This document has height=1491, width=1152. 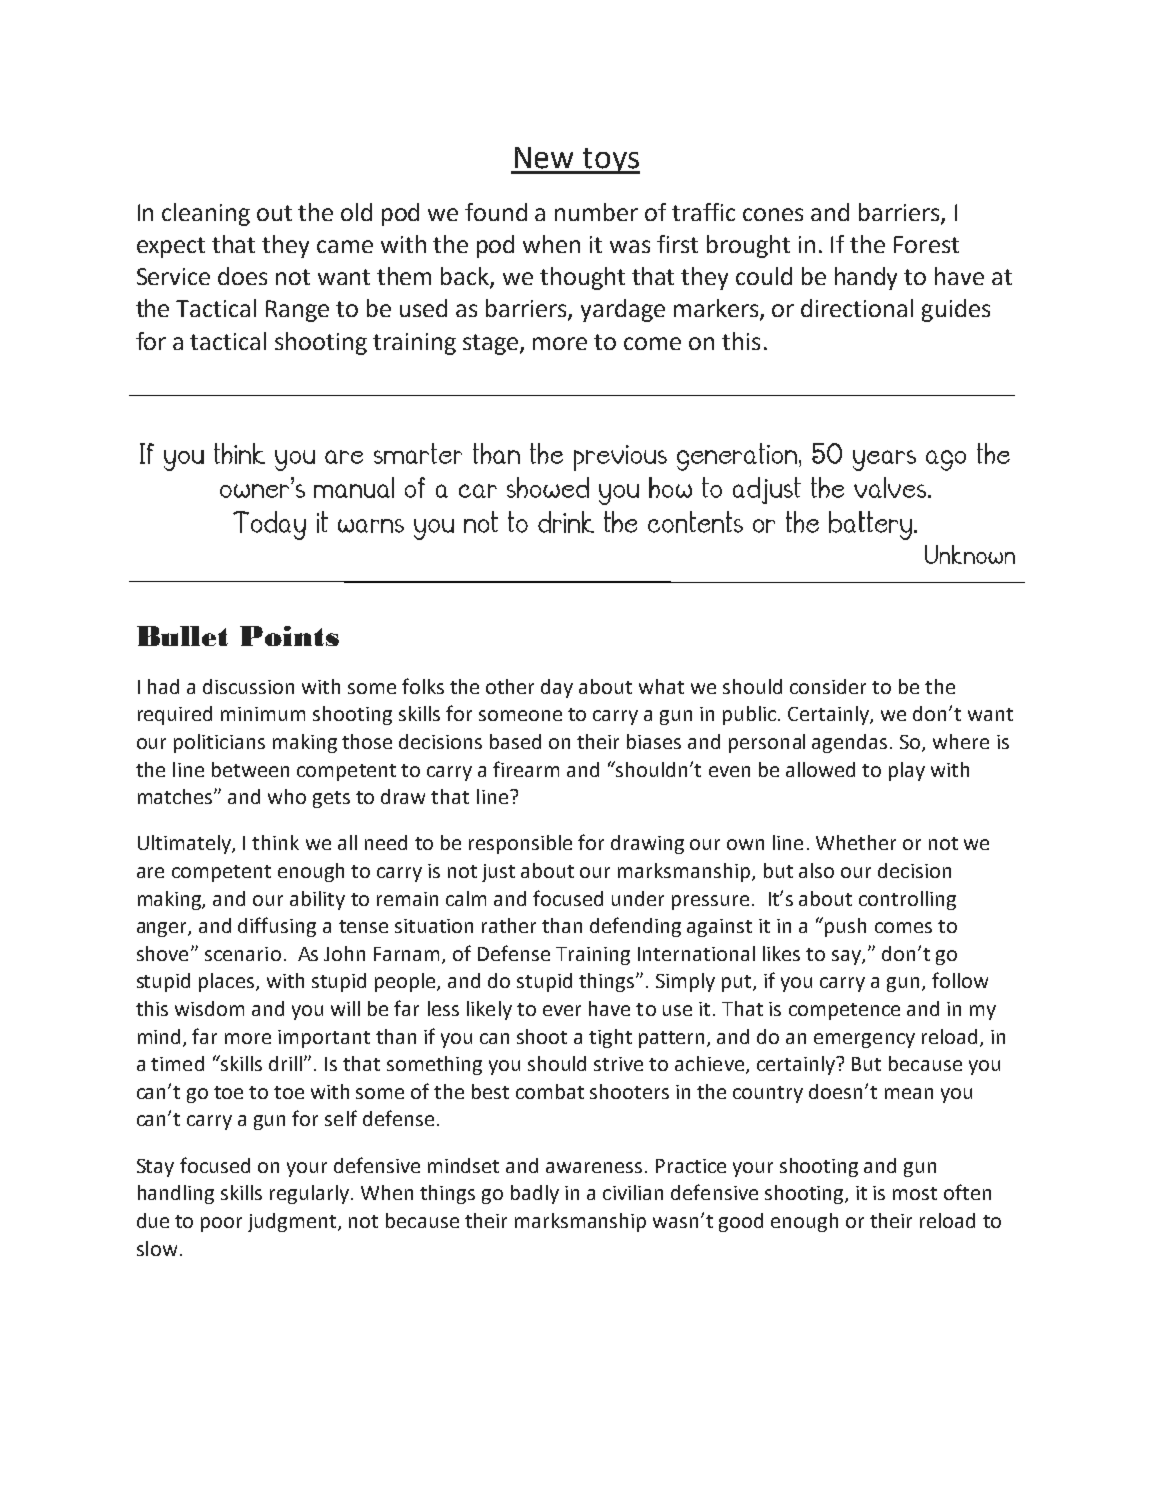 What do you see at coordinates (596, 212) in the document?
I see `number` at bounding box center [596, 212].
